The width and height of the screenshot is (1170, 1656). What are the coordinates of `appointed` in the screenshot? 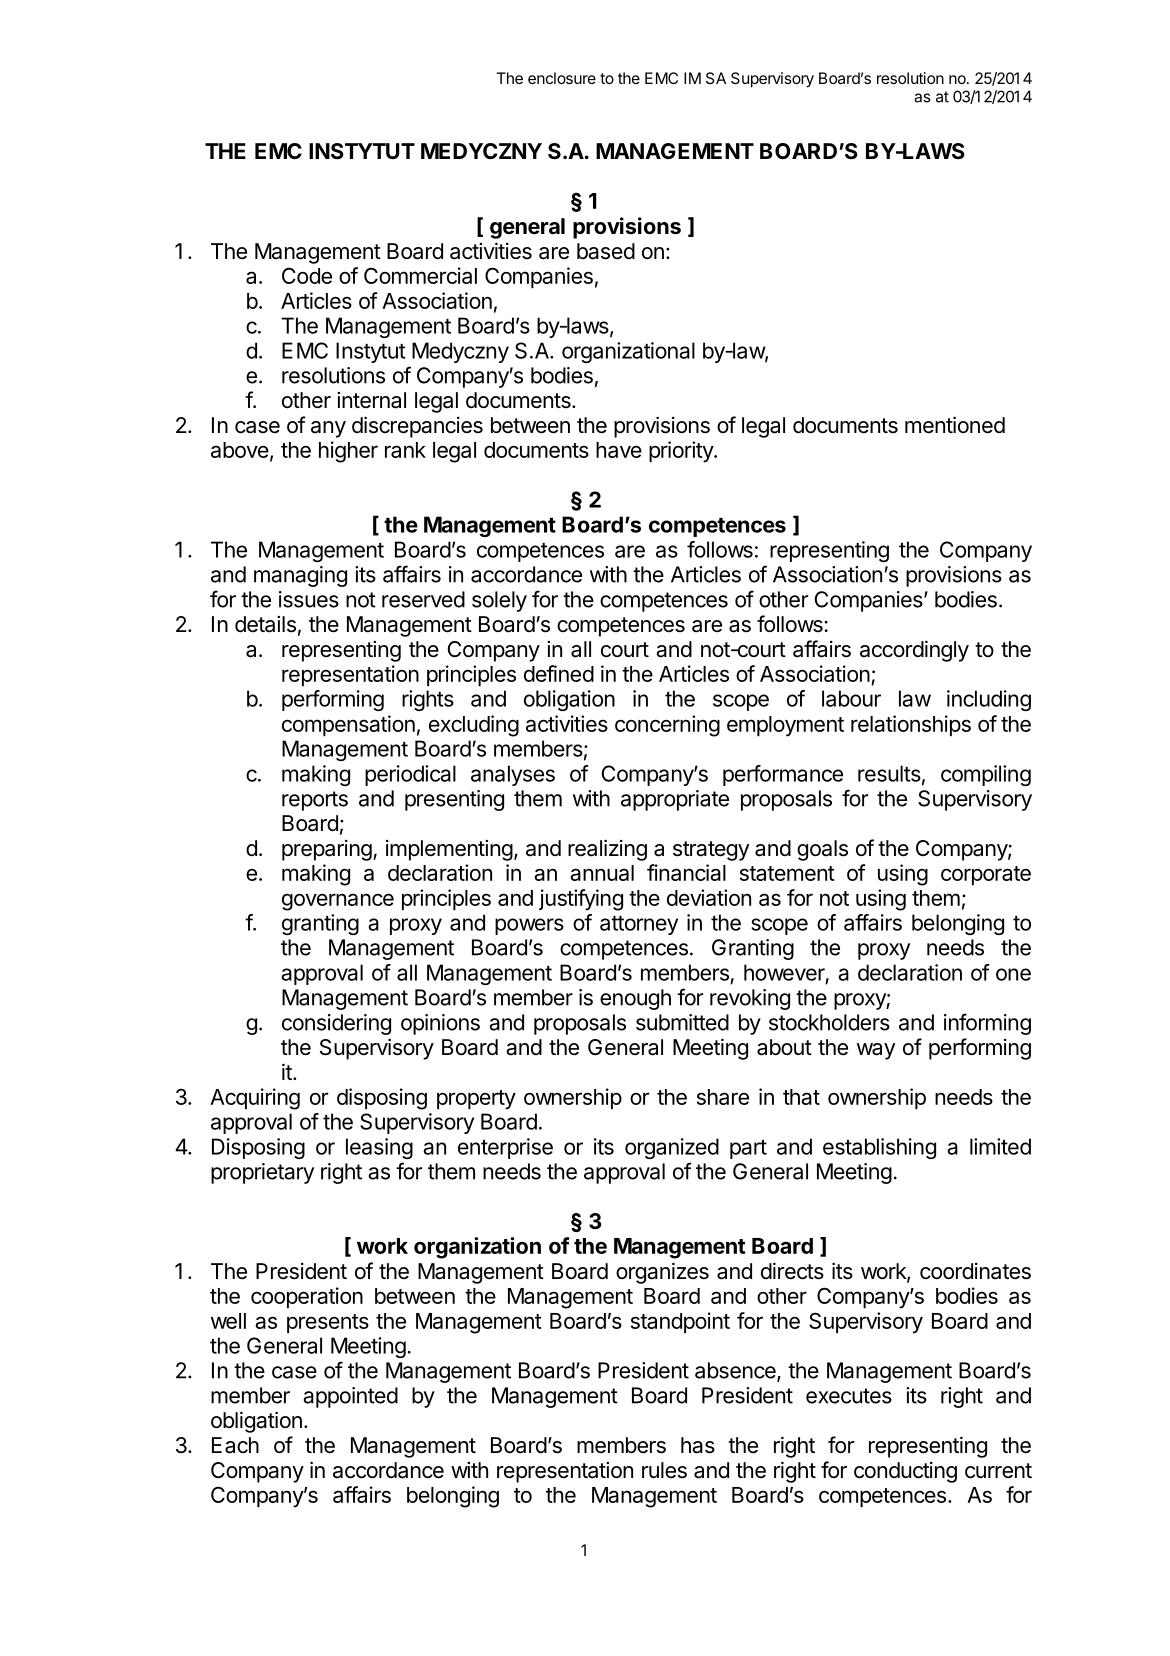 It's located at (350, 1397).
